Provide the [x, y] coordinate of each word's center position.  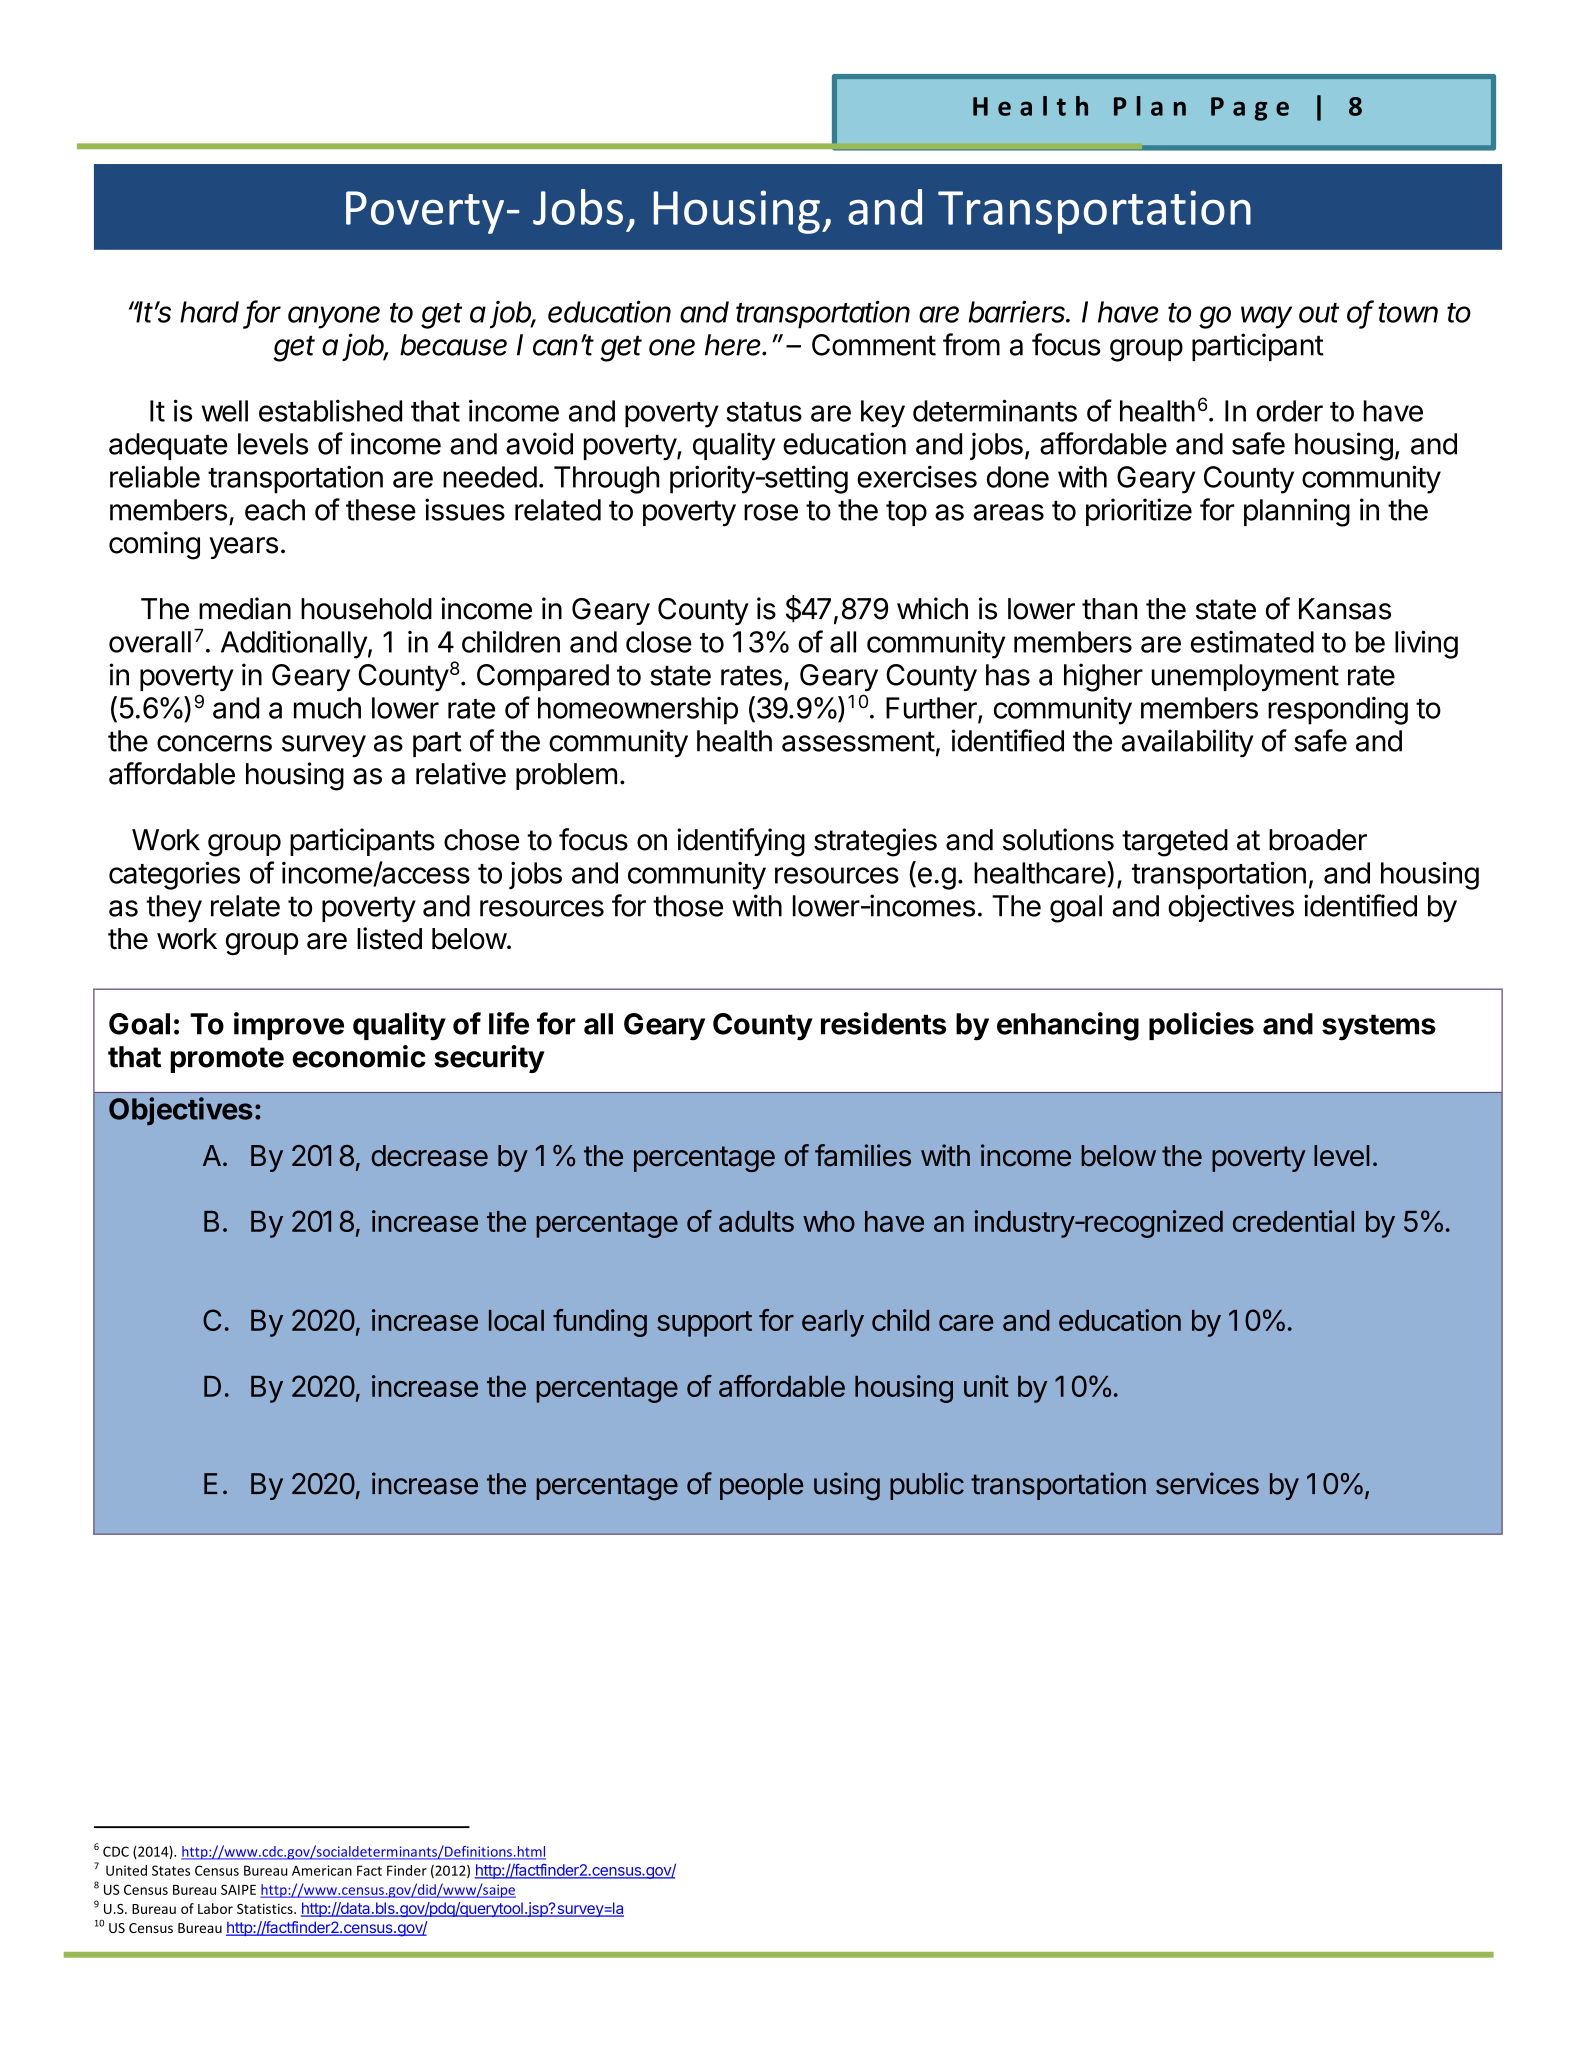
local [516, 1320]
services [1207, 1483]
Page [1250, 109]
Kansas [1345, 609]
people [761, 1486]
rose [771, 512]
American [322, 1870]
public [927, 1486]
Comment [874, 345]
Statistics [266, 1908]
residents [883, 1023]
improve [289, 1026]
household [366, 609]
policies [1201, 1026]
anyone [334, 317]
